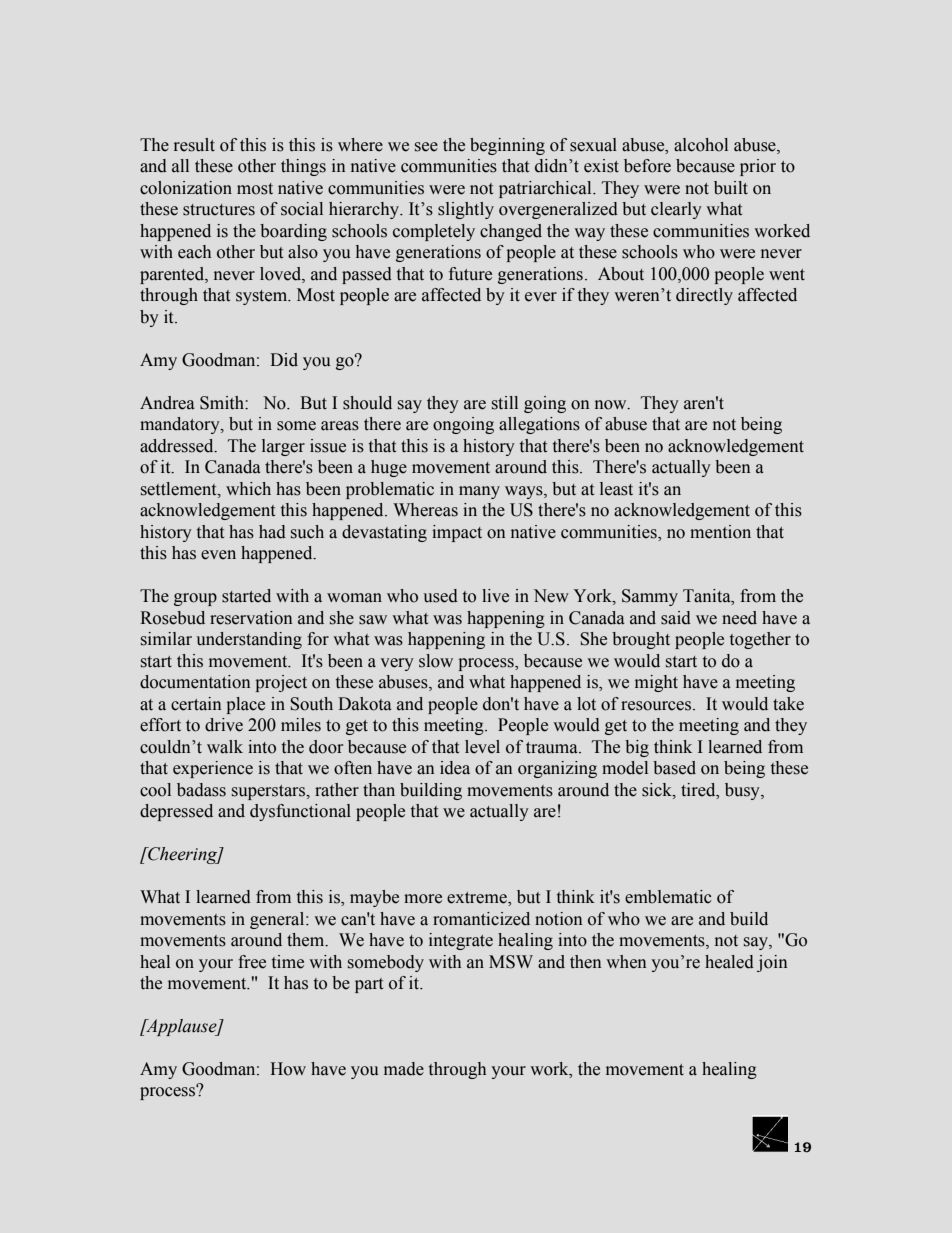 This screenshot has width=952, height=1233. I want to click on badass, so click(201, 790).
